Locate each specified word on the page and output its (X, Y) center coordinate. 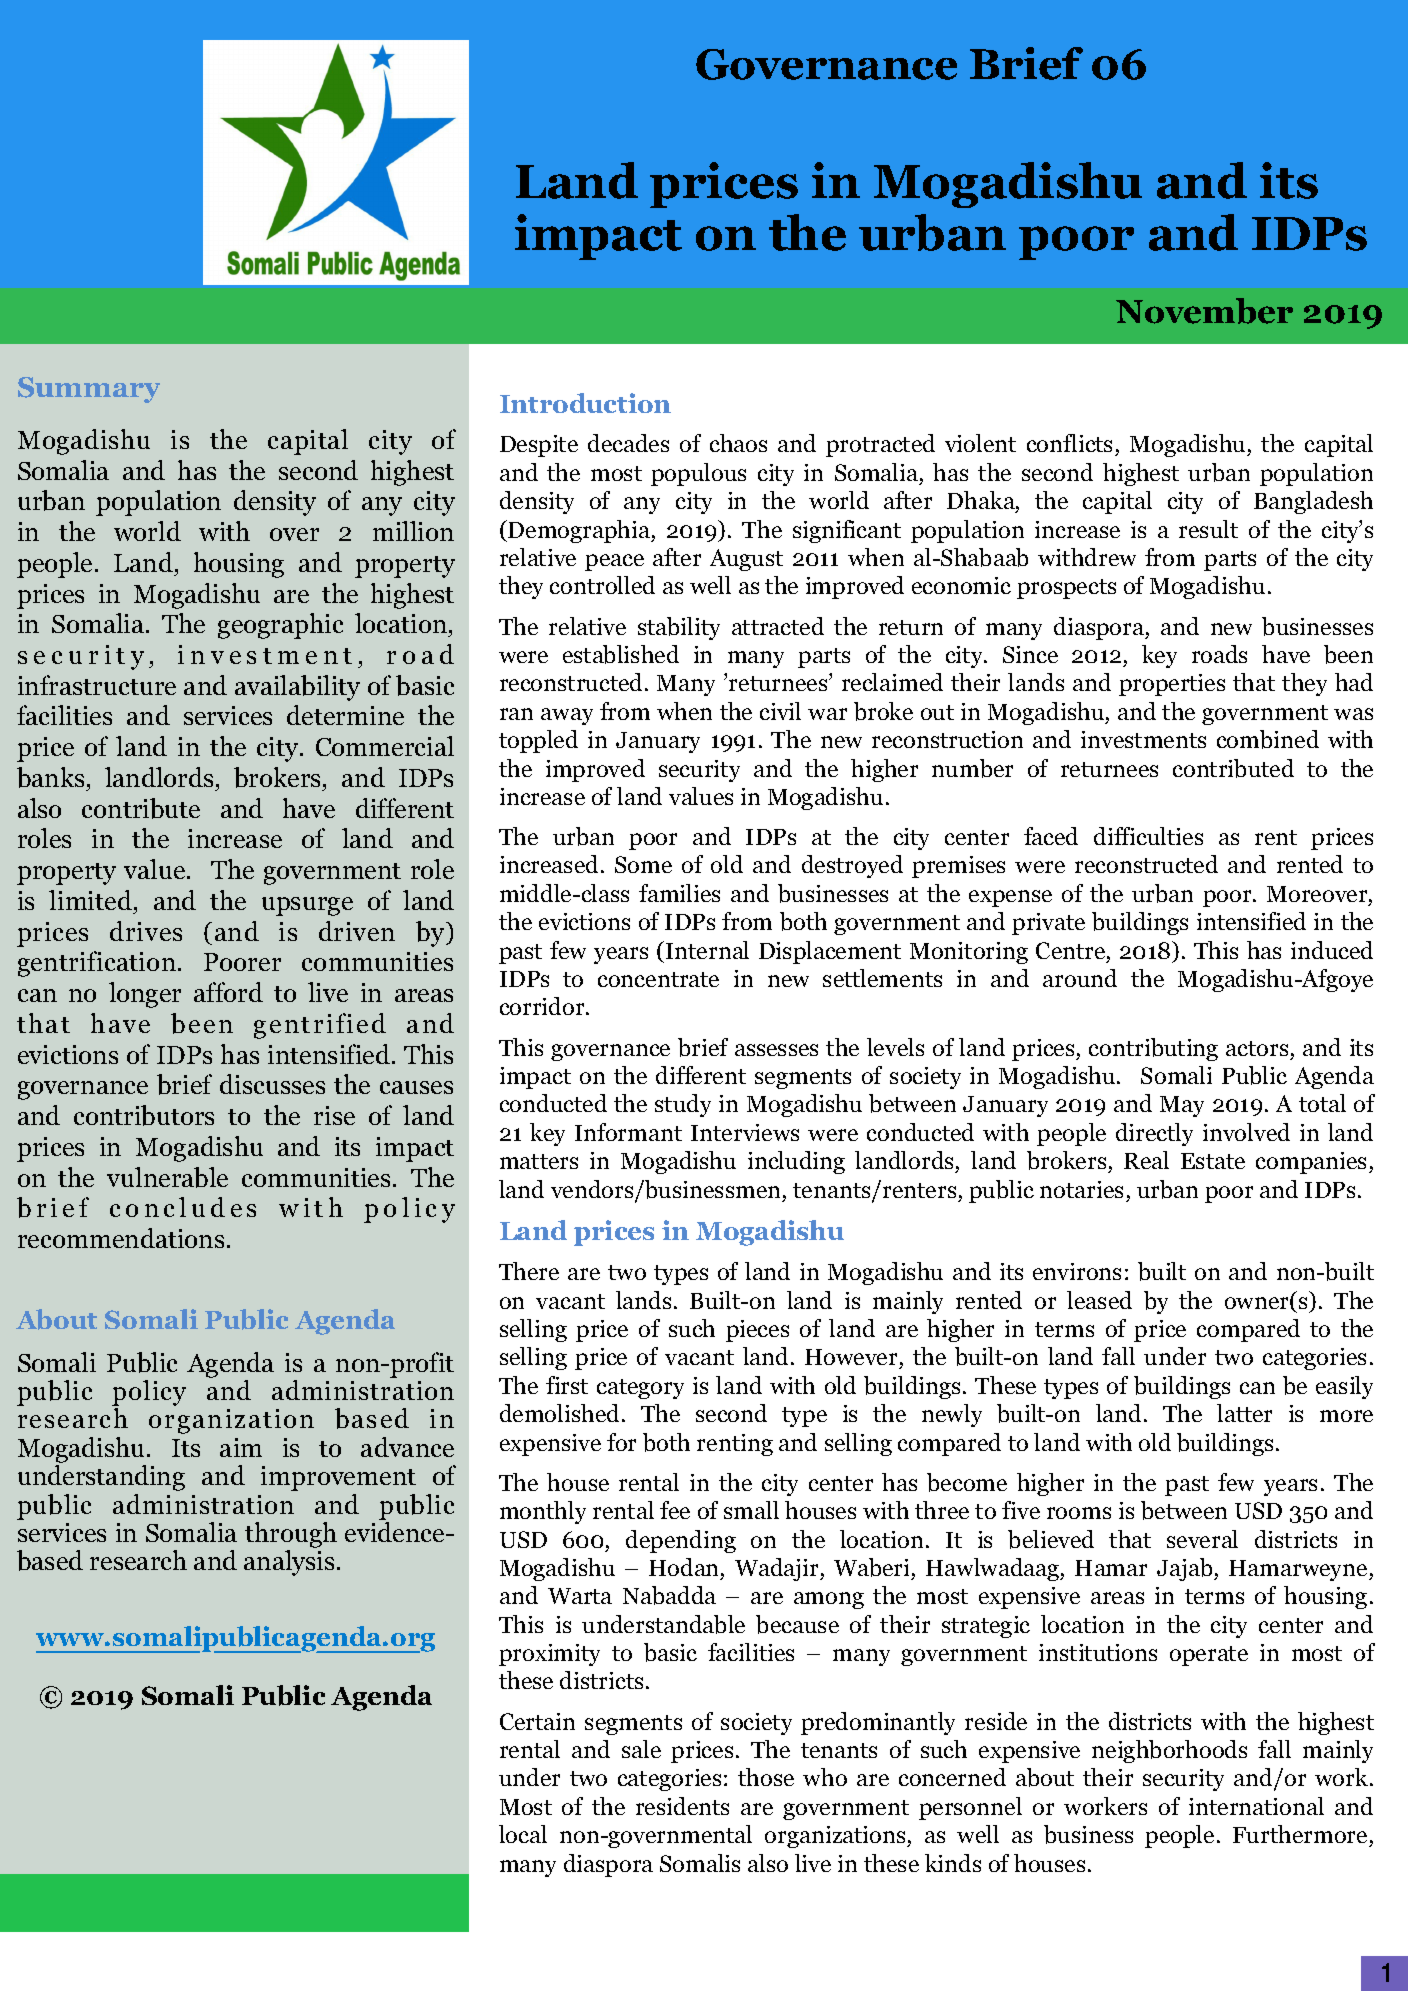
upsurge (307, 906)
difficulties (1148, 836)
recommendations (121, 1238)
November (1204, 311)
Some (643, 864)
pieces (757, 1331)
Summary (89, 390)
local (523, 1834)
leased (1099, 1300)
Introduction (585, 403)
